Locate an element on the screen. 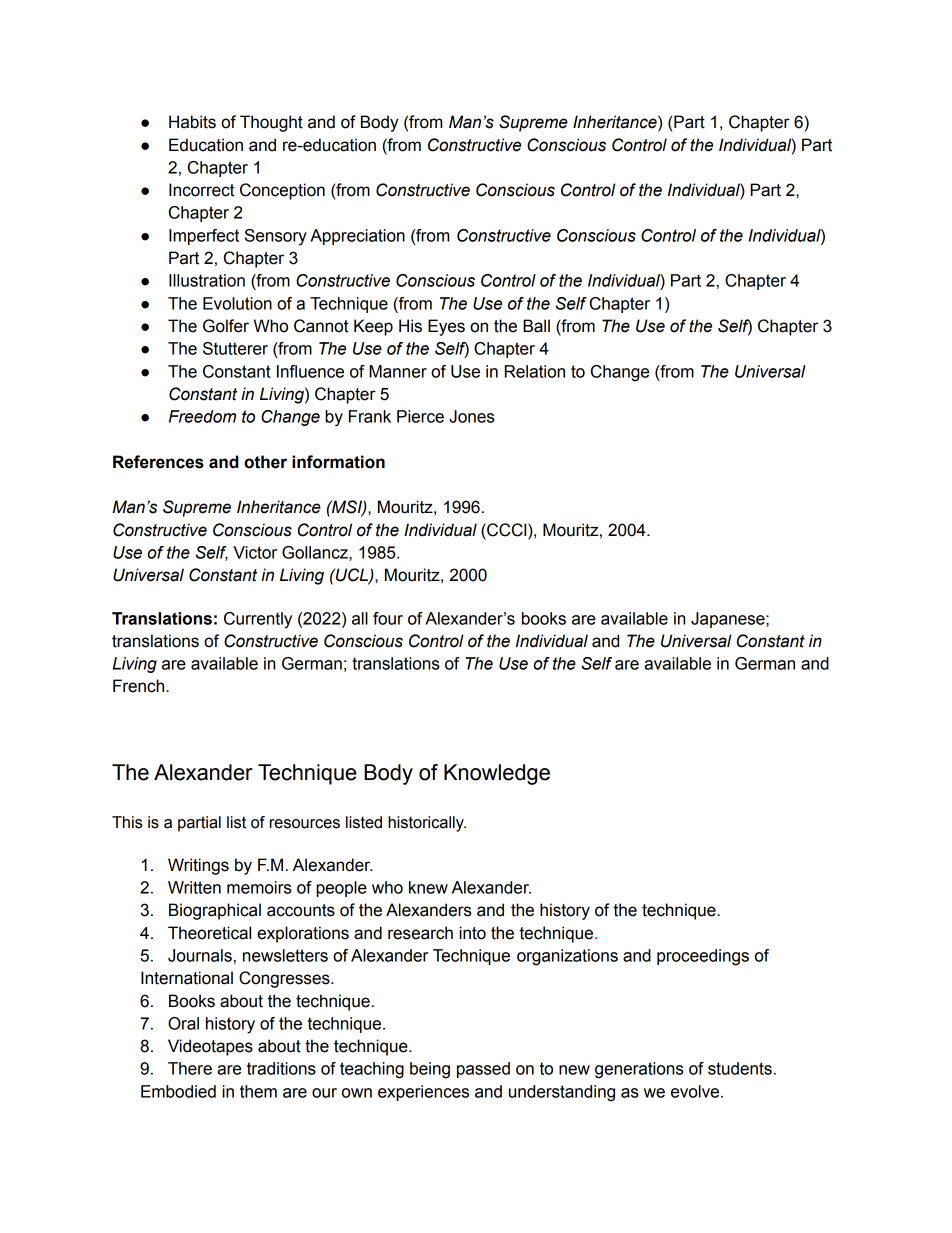  Ball is located at coordinates (536, 326).
